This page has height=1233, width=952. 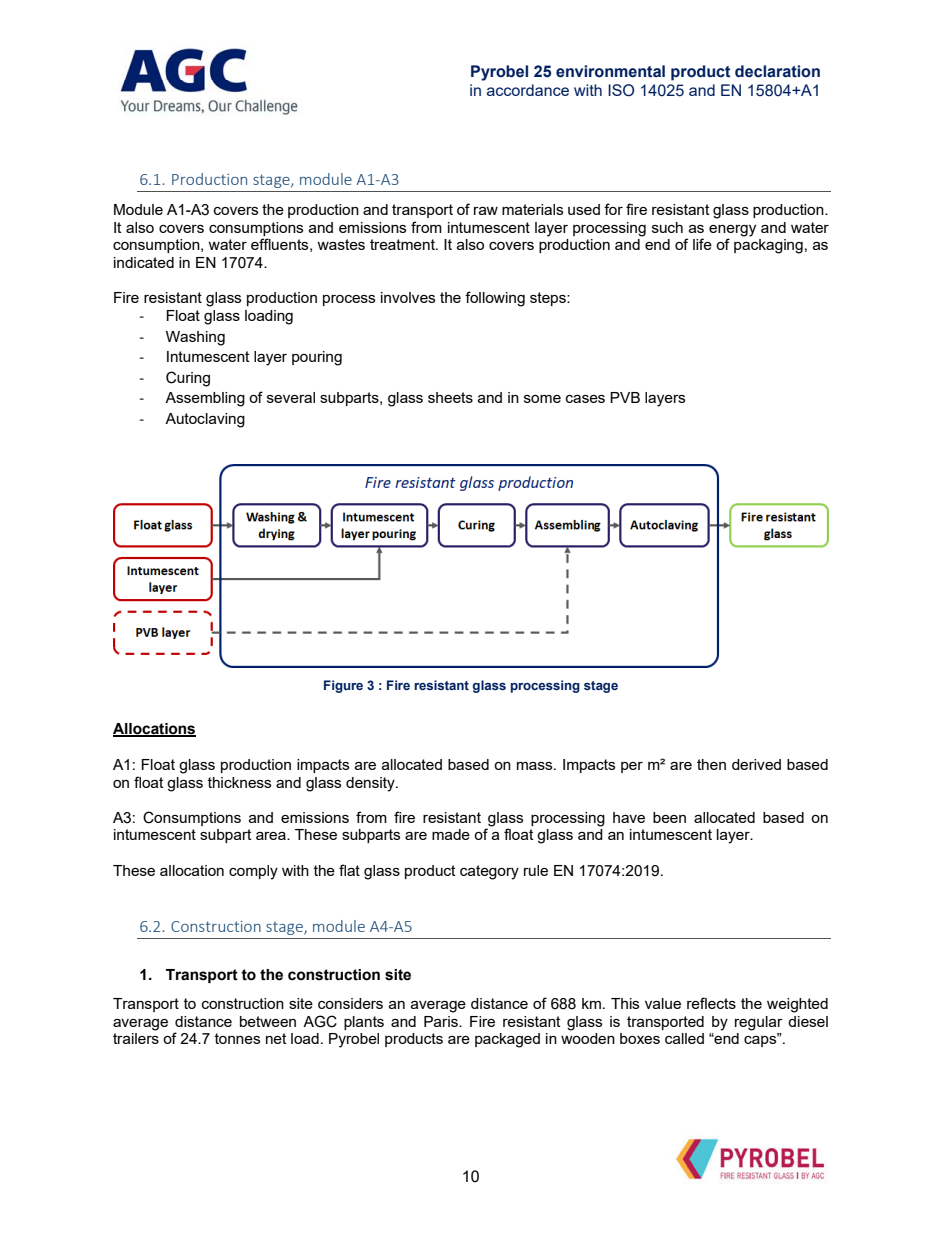 I want to click on accordance, so click(x=528, y=90).
